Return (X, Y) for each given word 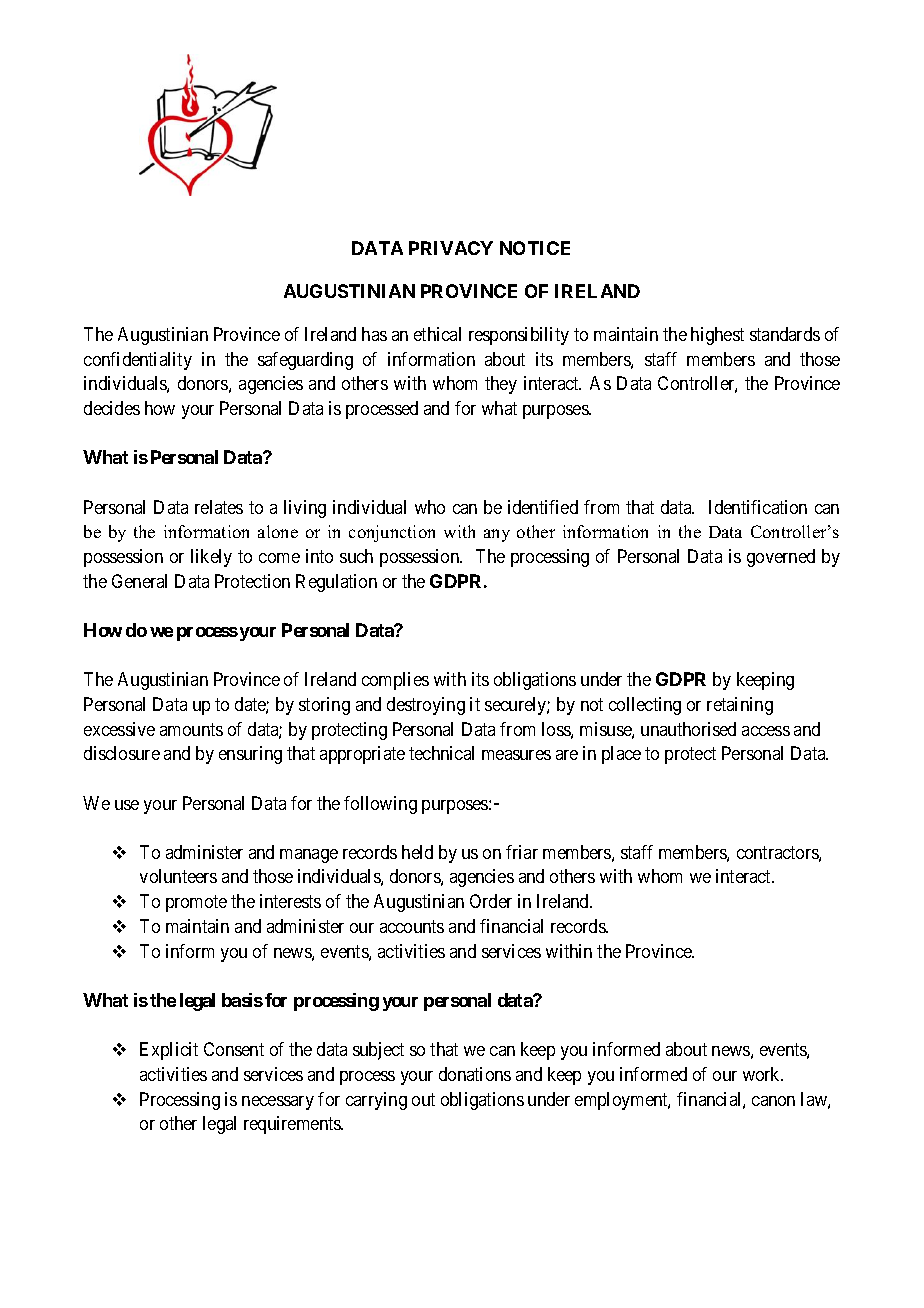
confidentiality (138, 361)
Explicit (169, 1051)
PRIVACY (451, 248)
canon (773, 1101)
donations (475, 1074)
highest (717, 336)
